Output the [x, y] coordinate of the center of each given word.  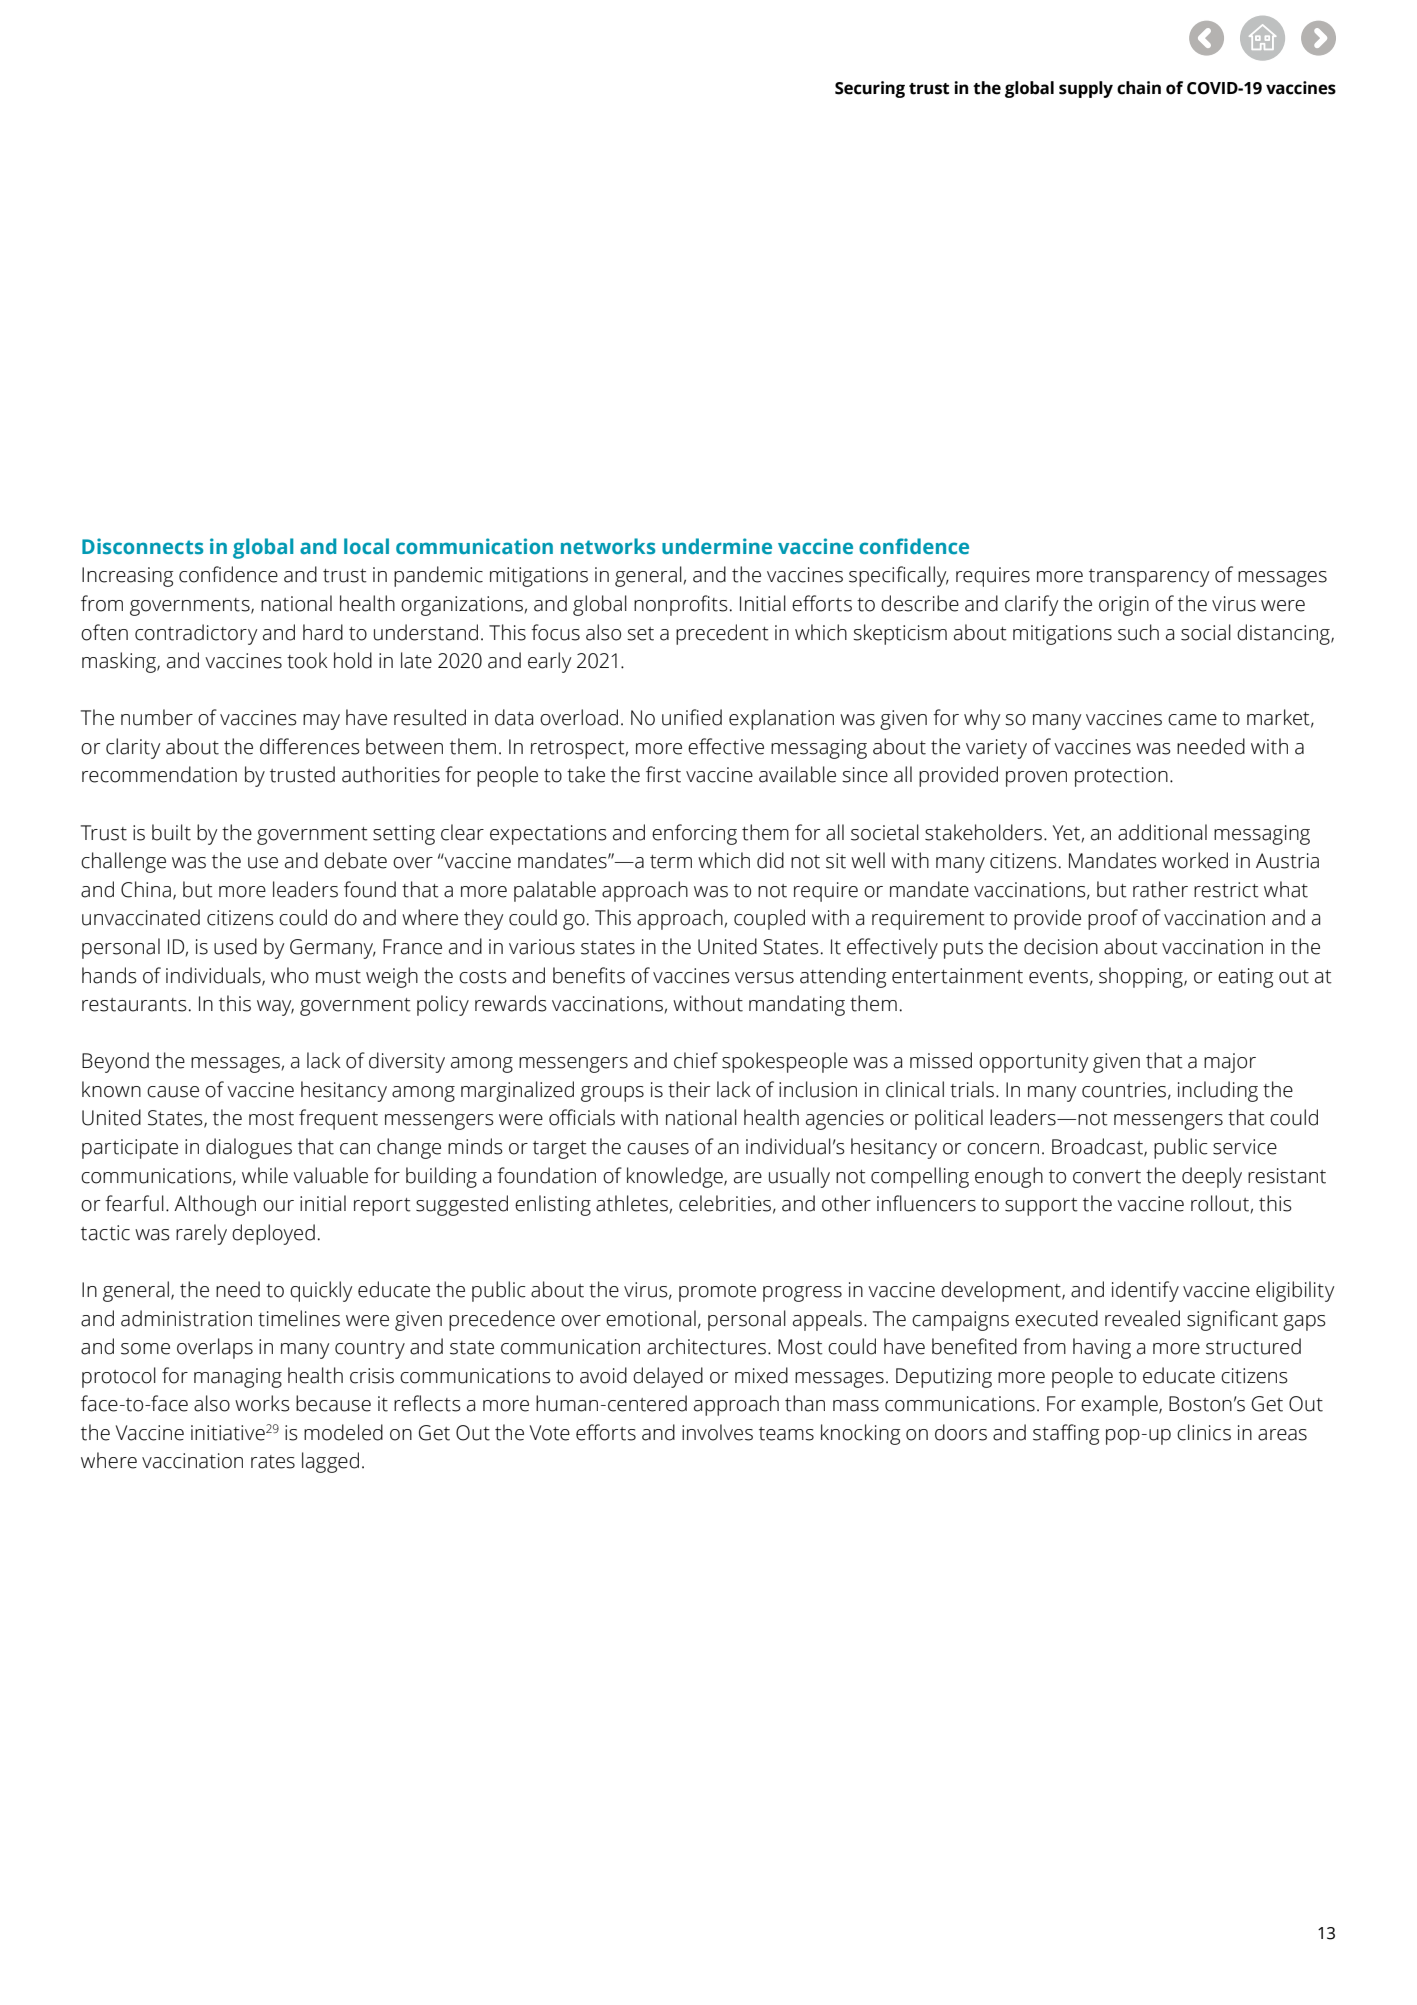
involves [717, 1432]
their [689, 1089]
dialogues [249, 1148]
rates [273, 1462]
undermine [717, 546]
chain [1139, 88]
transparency [1149, 578]
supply [1086, 89]
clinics [1204, 1432]
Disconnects [142, 546]
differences [310, 746]
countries [1125, 1090]
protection [1121, 777]
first [663, 774]
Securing [870, 89]
